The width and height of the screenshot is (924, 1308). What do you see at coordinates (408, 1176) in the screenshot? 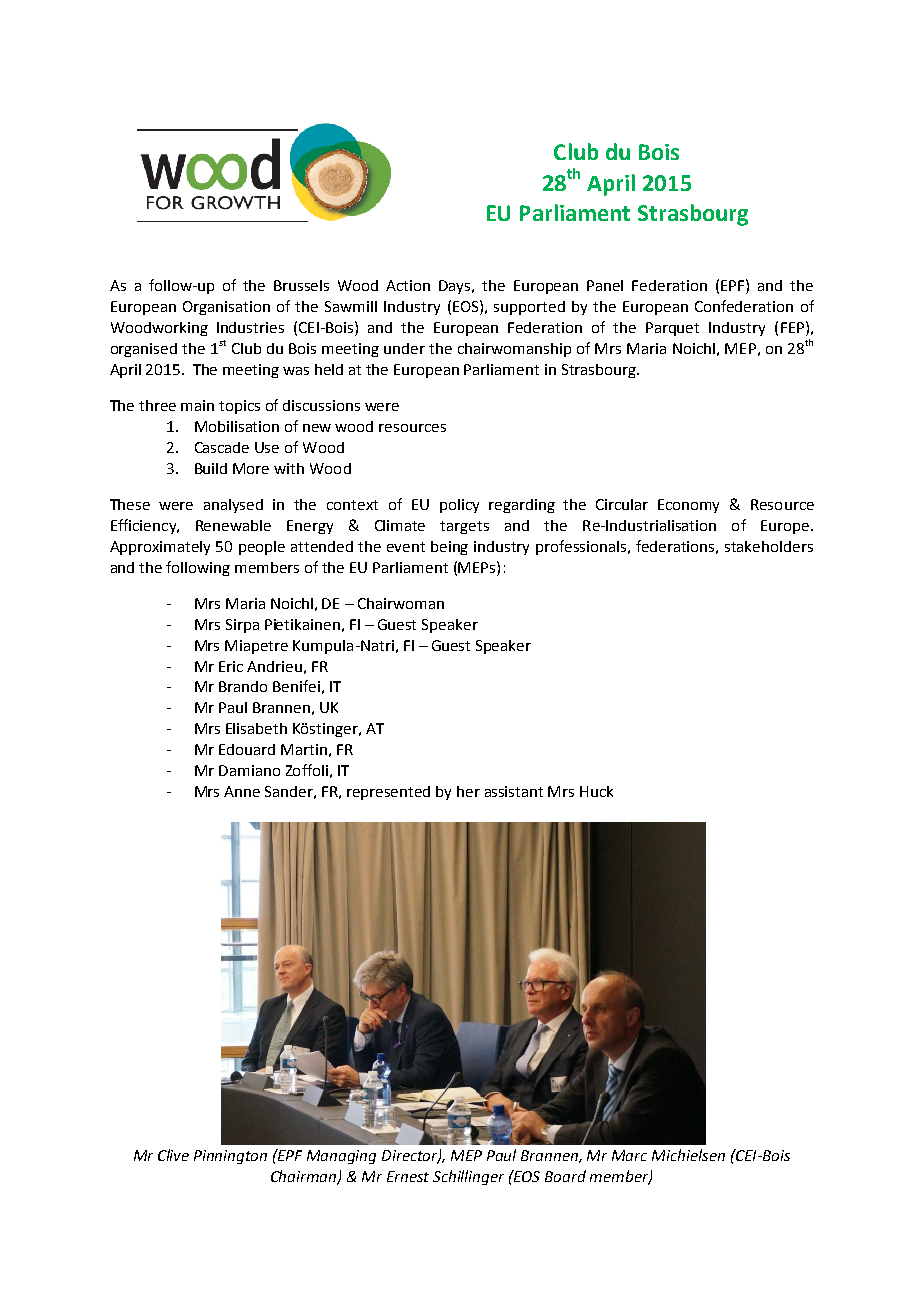
I see `Ernest` at bounding box center [408, 1176].
